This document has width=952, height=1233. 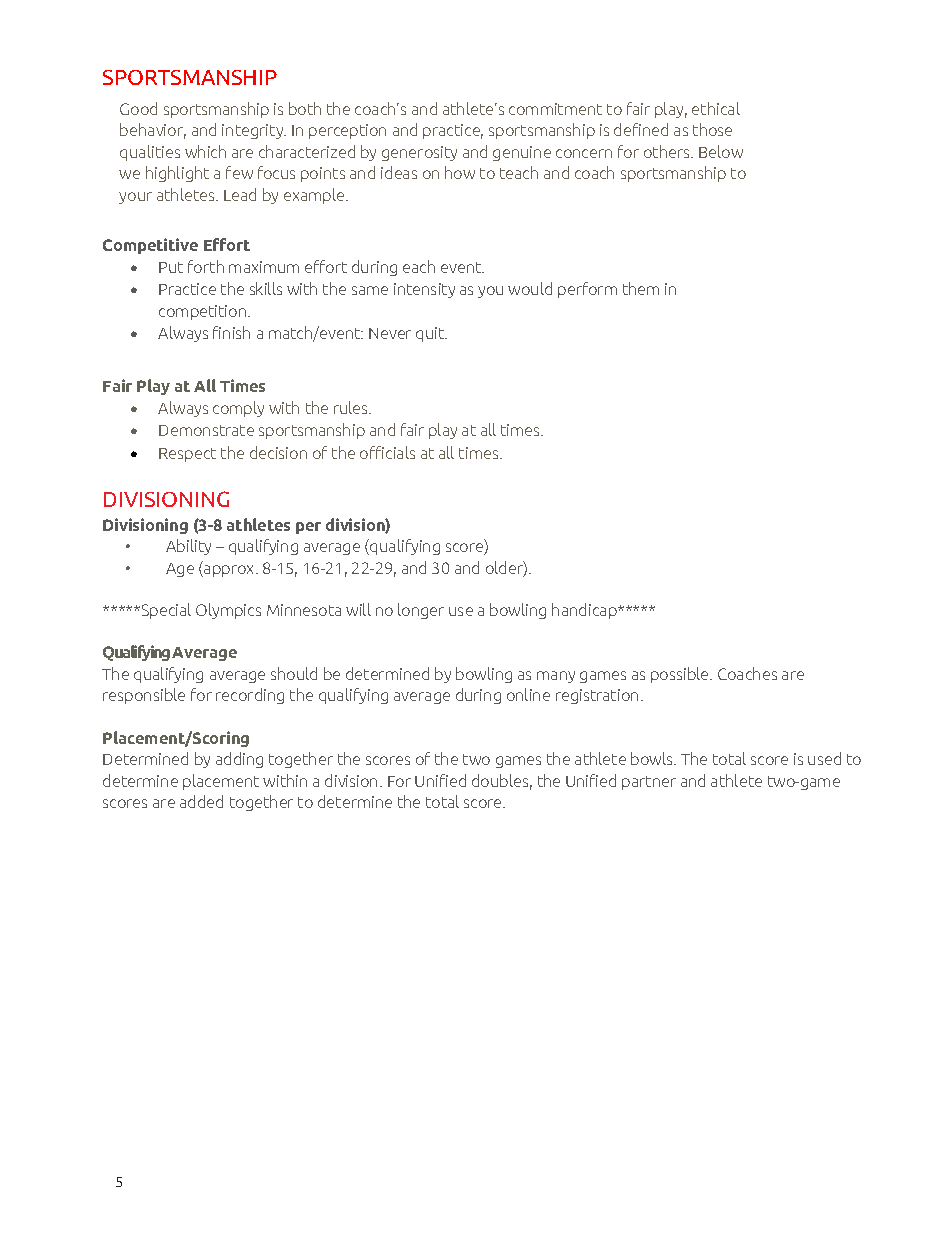 What do you see at coordinates (228, 611) in the document?
I see `Olympics` at bounding box center [228, 611].
